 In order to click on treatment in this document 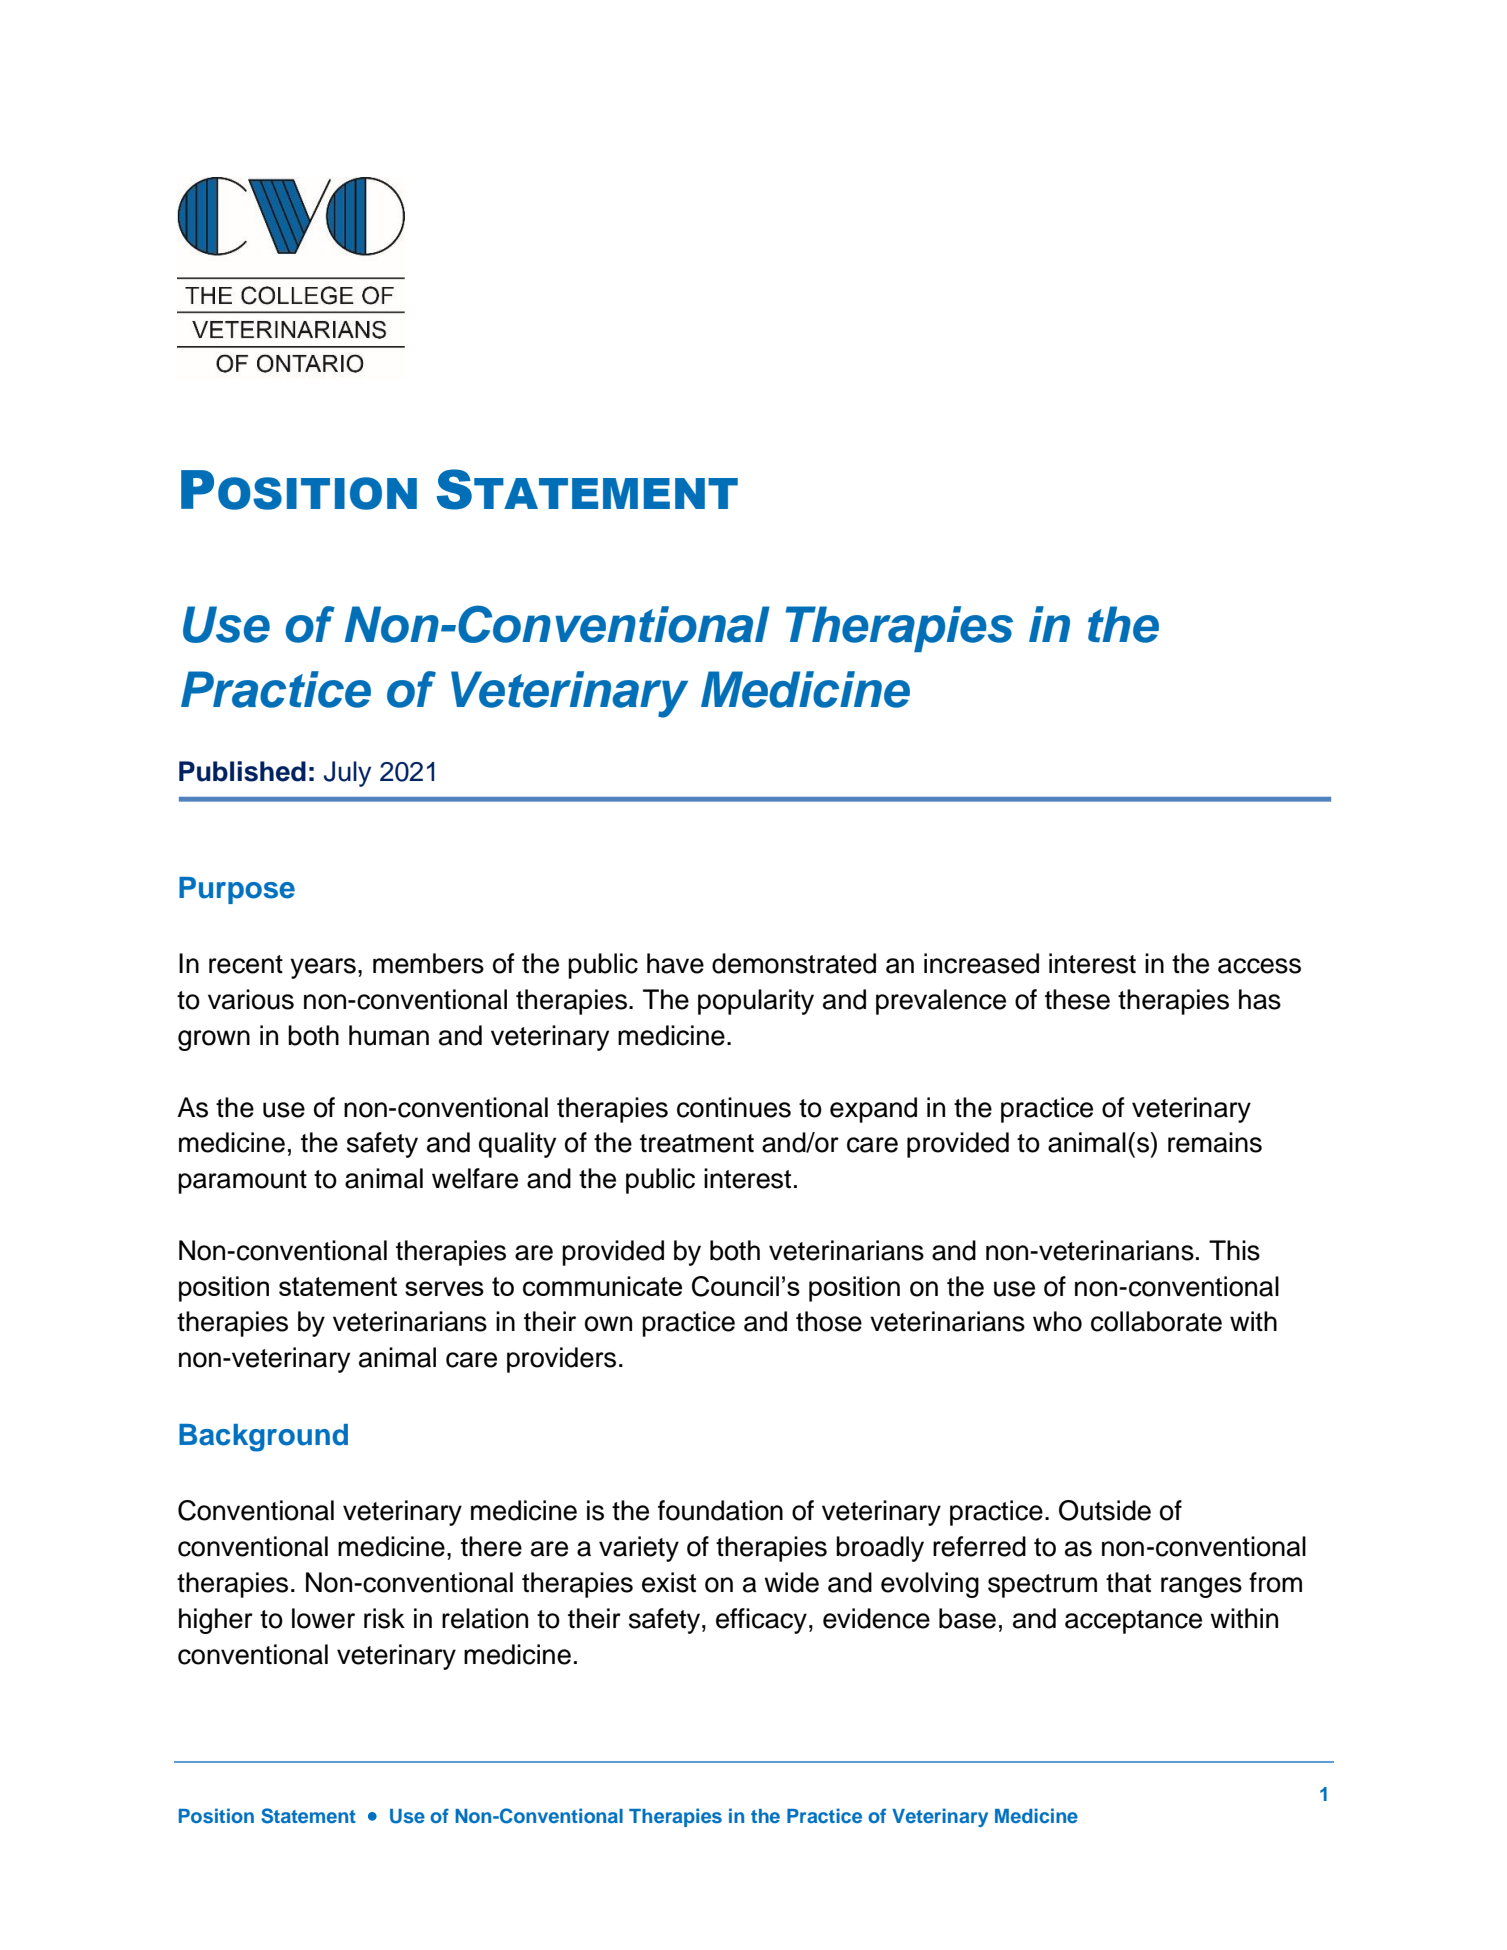, I will do `click(697, 1143)`.
